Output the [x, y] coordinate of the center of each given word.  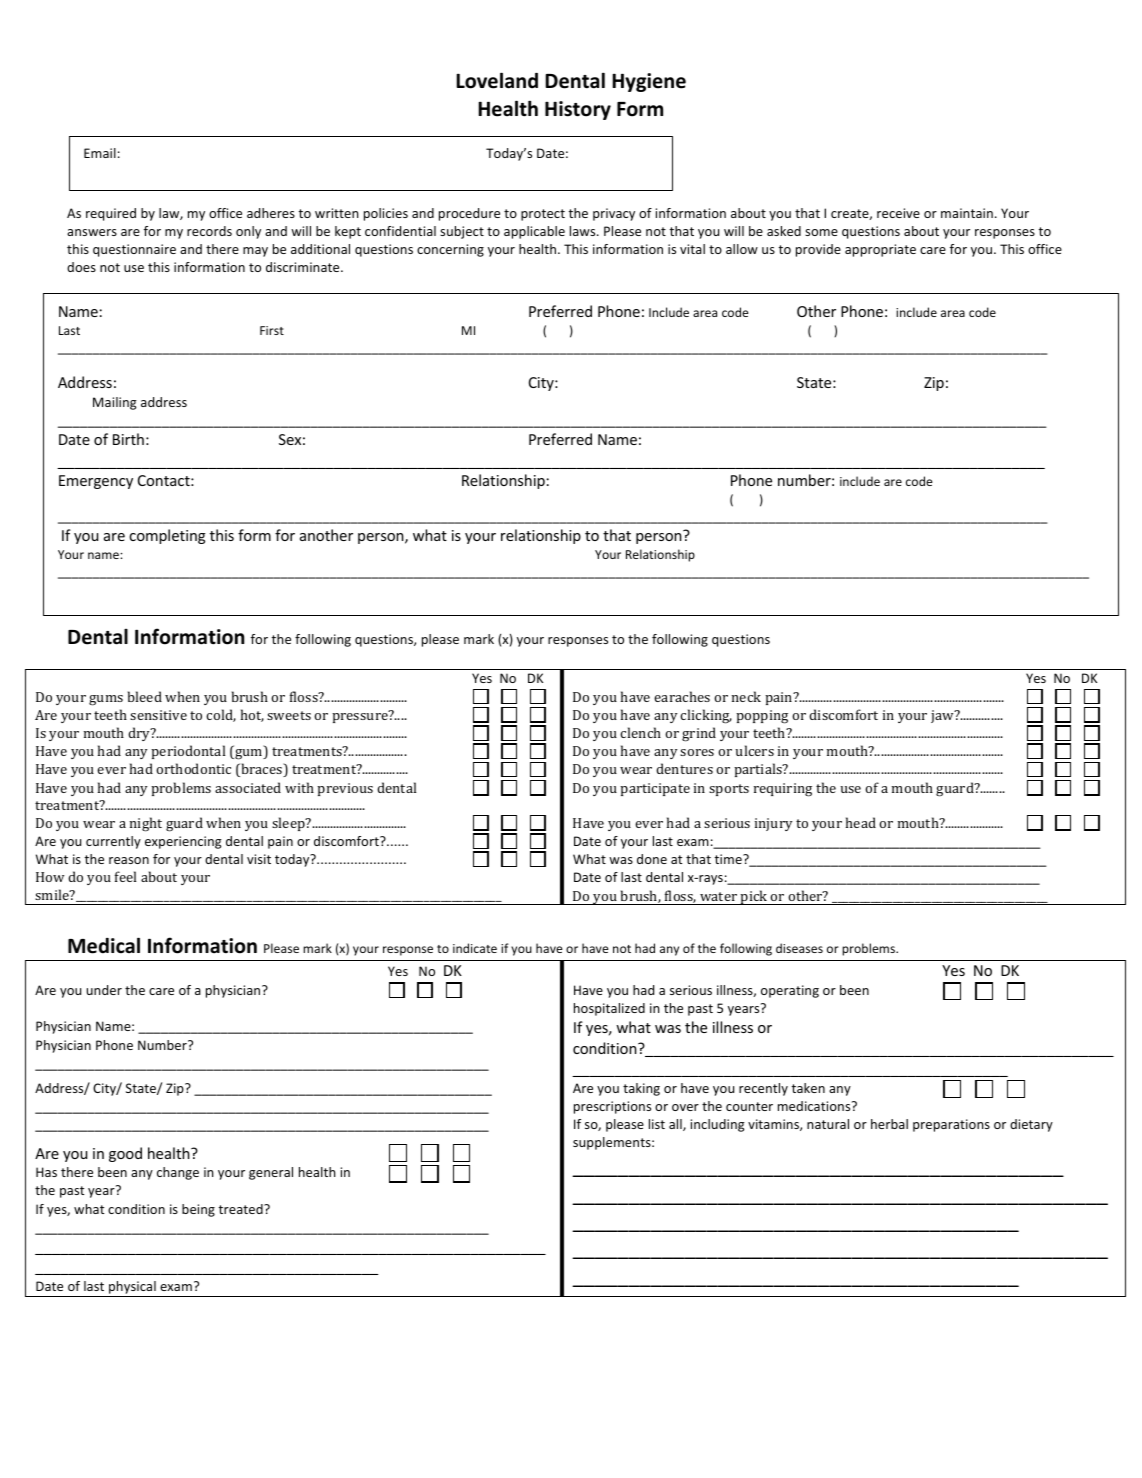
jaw [943, 716]
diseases [799, 948]
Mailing [115, 403]
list [657, 1124]
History [578, 110]
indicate [475, 948]
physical [132, 1289]
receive [898, 213]
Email [100, 153]
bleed [145, 696]
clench [640, 732]
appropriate [880, 250]
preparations [951, 1125]
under [104, 990]
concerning [450, 250]
